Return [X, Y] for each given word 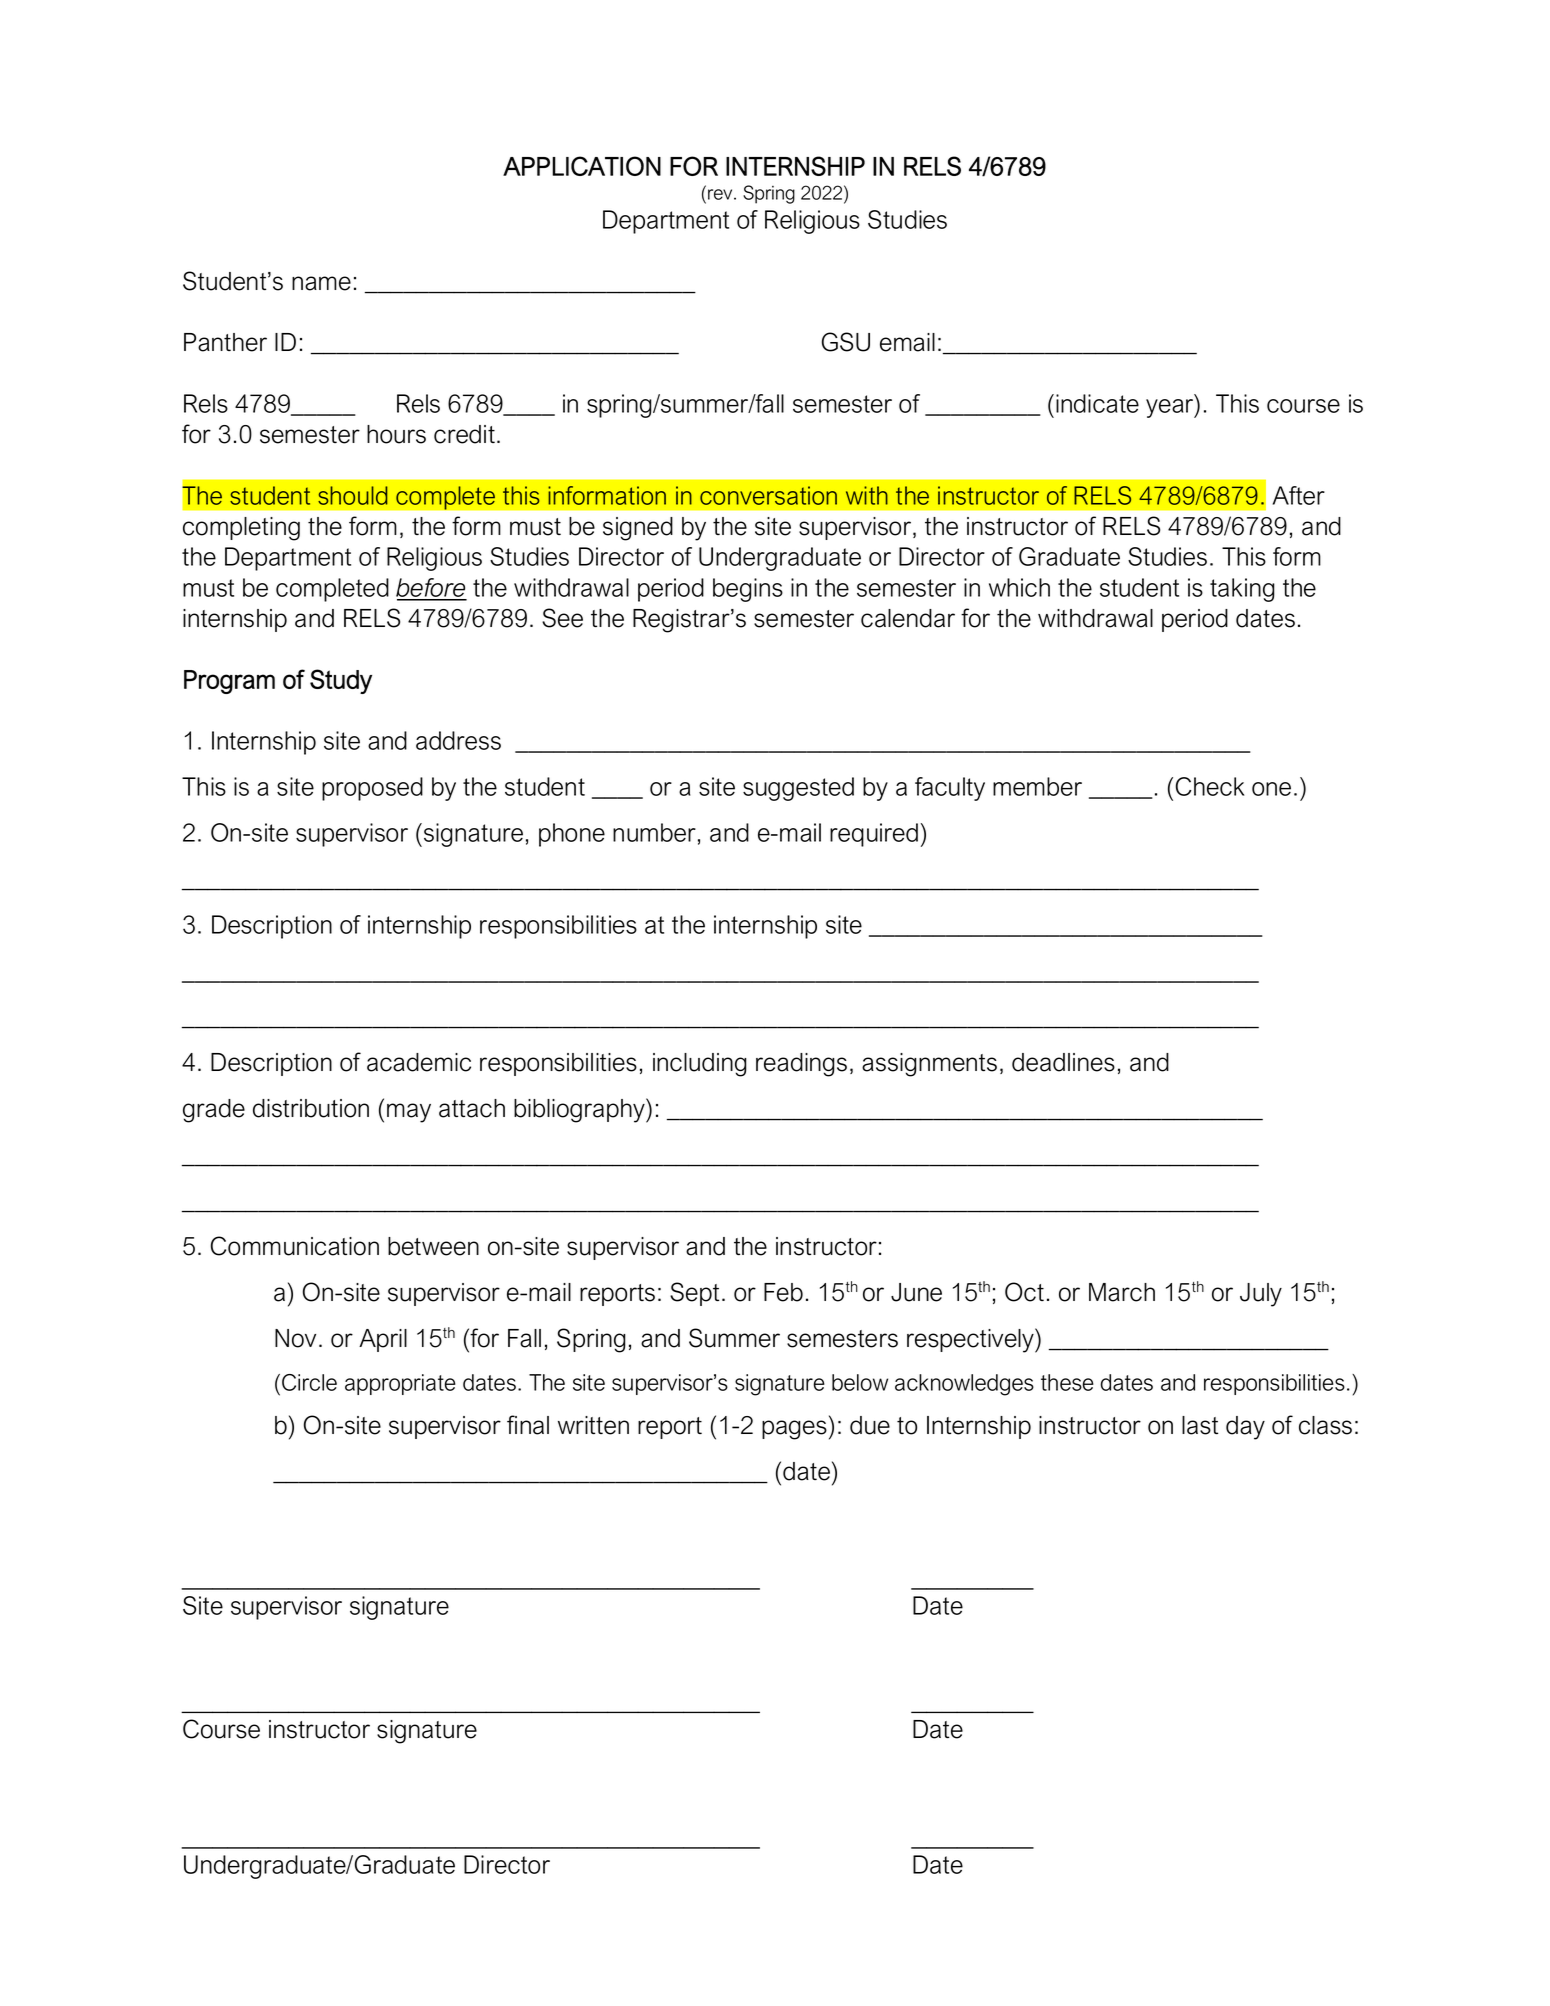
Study [341, 681]
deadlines [1063, 1062]
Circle [309, 1382]
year [1171, 408]
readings [801, 1065]
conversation [768, 495]
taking [1242, 590]
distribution [311, 1108]
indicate [1097, 403]
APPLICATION [582, 166]
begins [748, 590]
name [321, 283]
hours [396, 434]
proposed [372, 789]
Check [1210, 786]
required [874, 835]
